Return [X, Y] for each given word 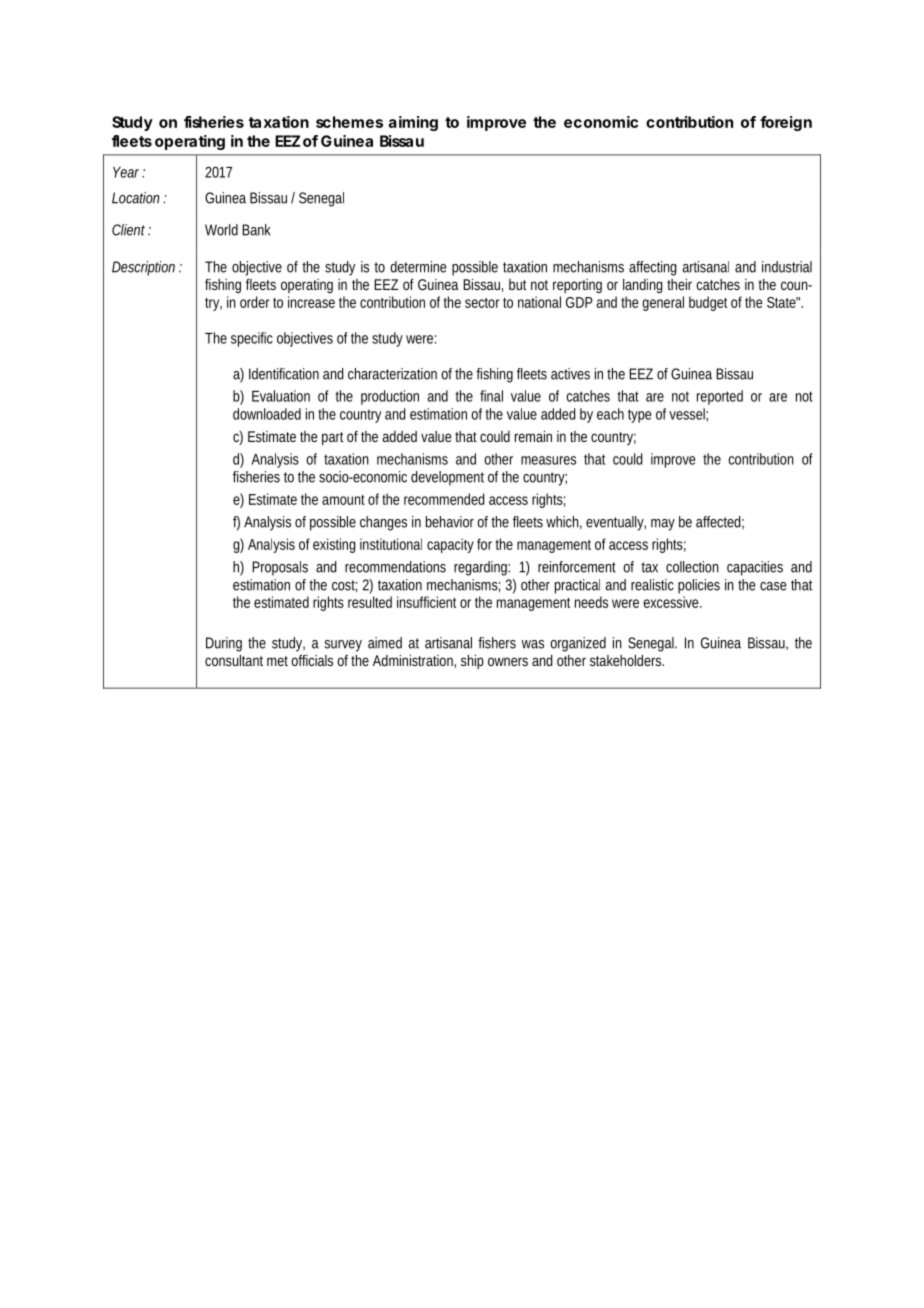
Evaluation [281, 396]
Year [128, 172]
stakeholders [627, 660]
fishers [497, 643]
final [491, 396]
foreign [786, 123]
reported [720, 397]
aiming [413, 123]
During [224, 644]
